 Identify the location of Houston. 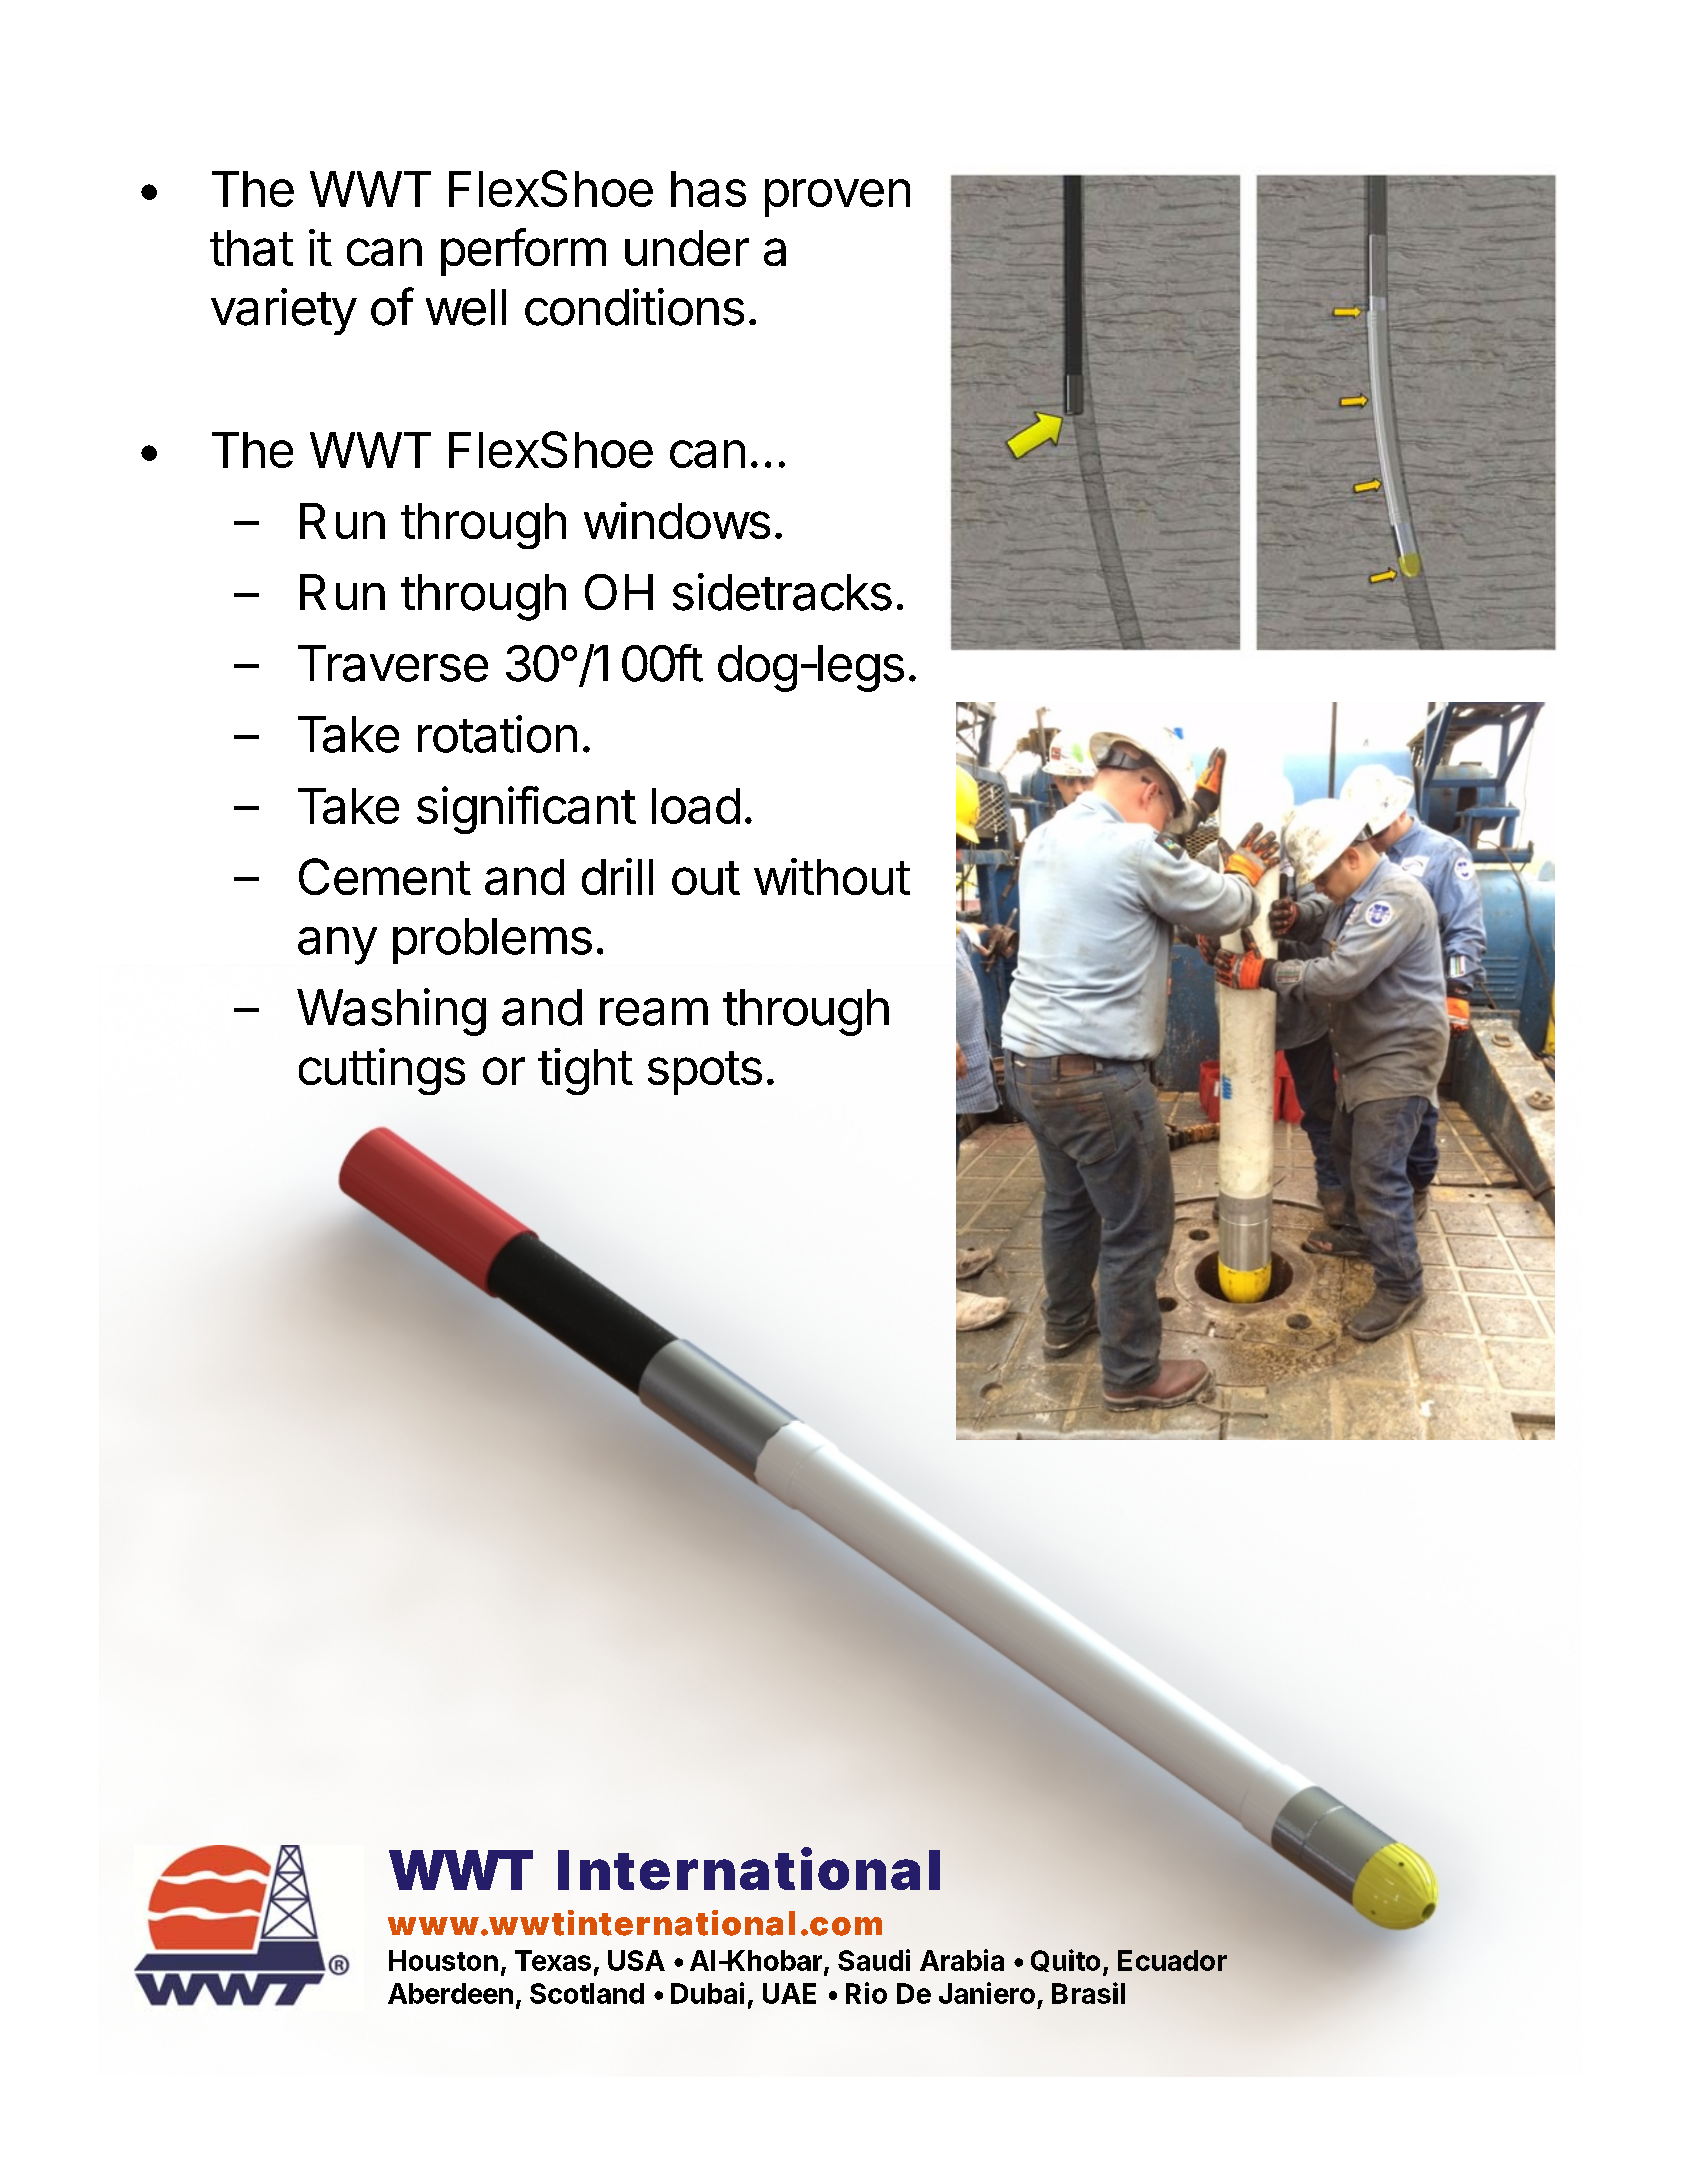
(443, 1960).
